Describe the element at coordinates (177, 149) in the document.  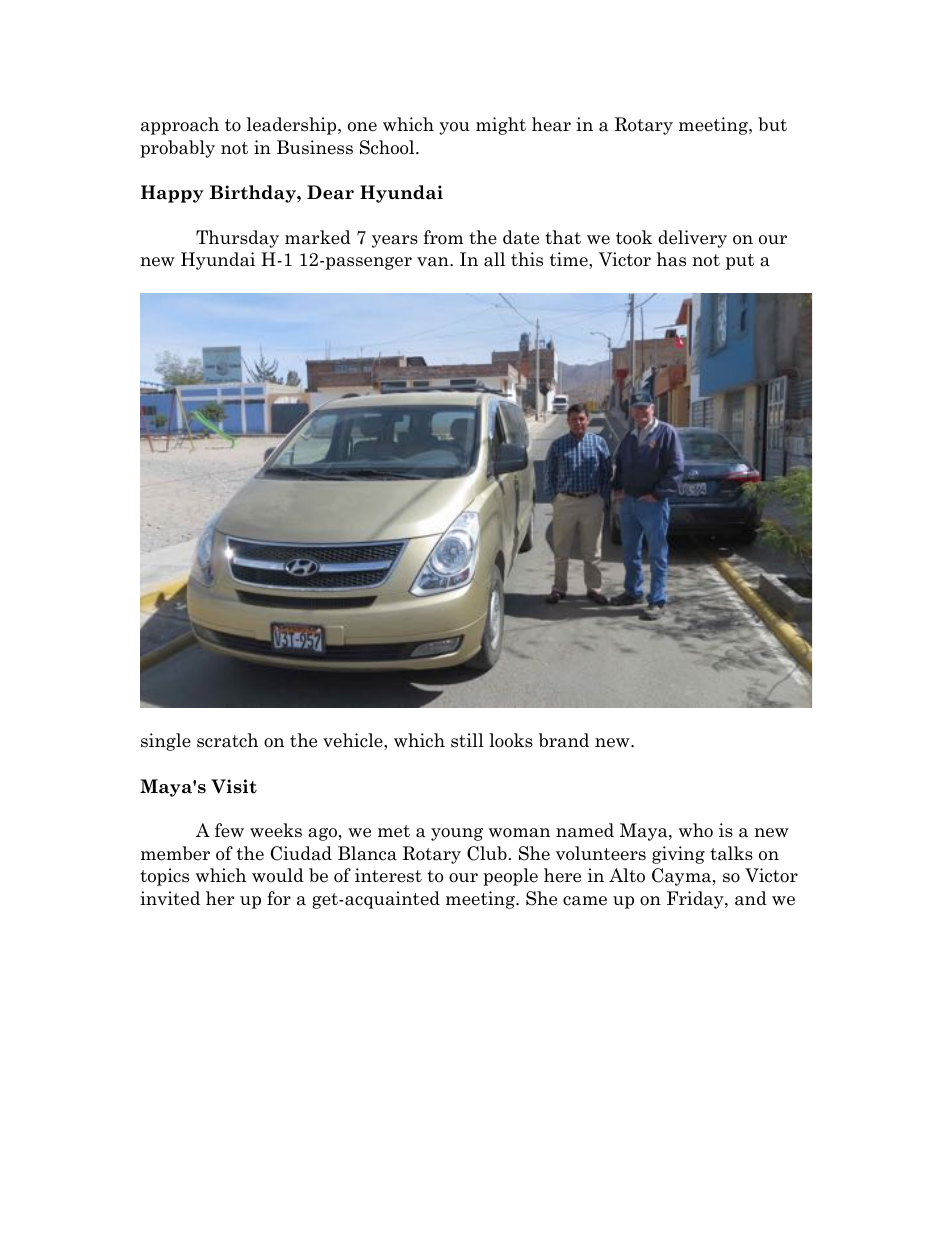
I see `probably` at that location.
